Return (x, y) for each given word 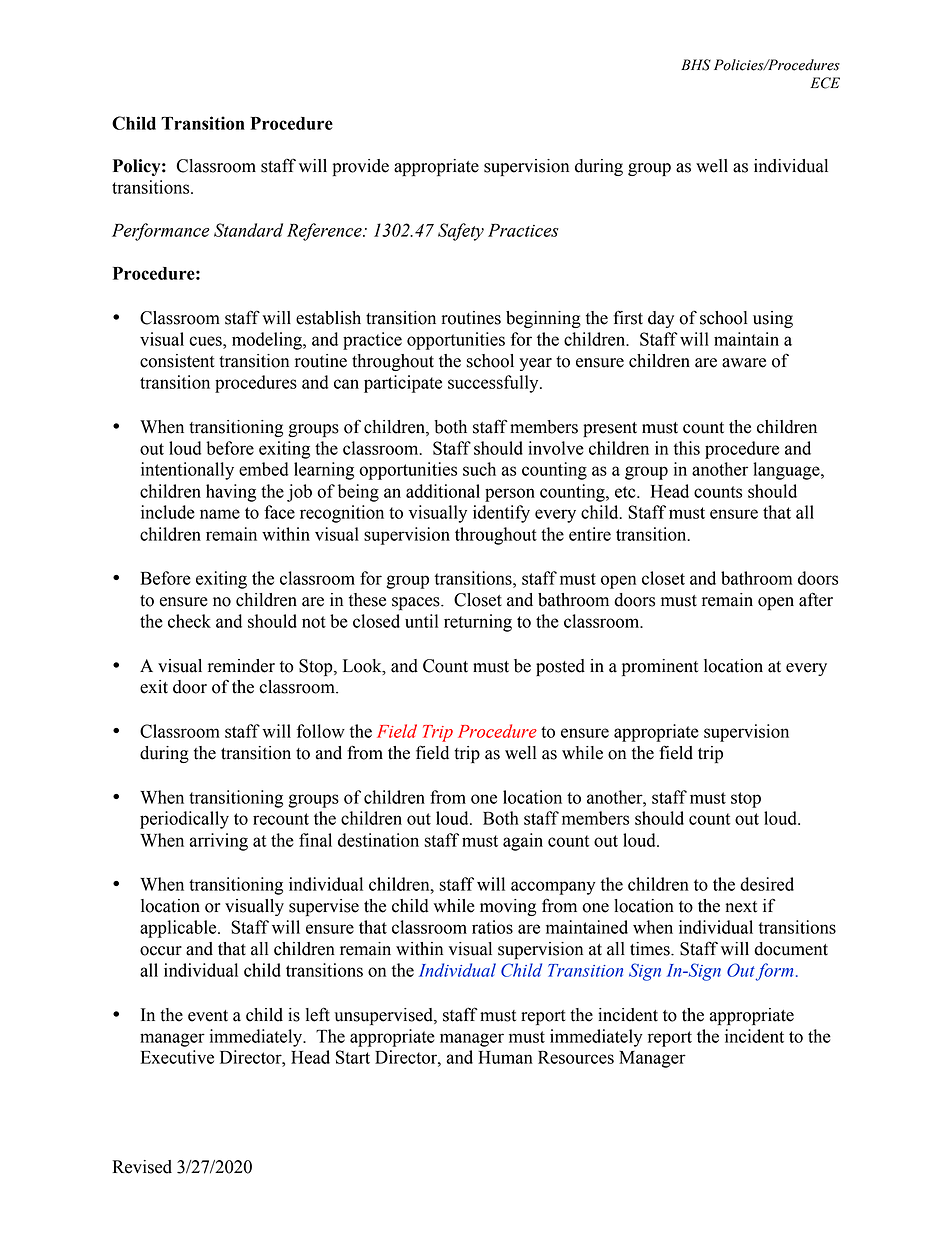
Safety (461, 232)
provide (361, 167)
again (523, 842)
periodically (184, 820)
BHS (696, 65)
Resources (576, 1057)
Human (505, 1057)
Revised (142, 1167)
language (787, 471)
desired (767, 884)
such (479, 469)
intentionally (187, 471)
